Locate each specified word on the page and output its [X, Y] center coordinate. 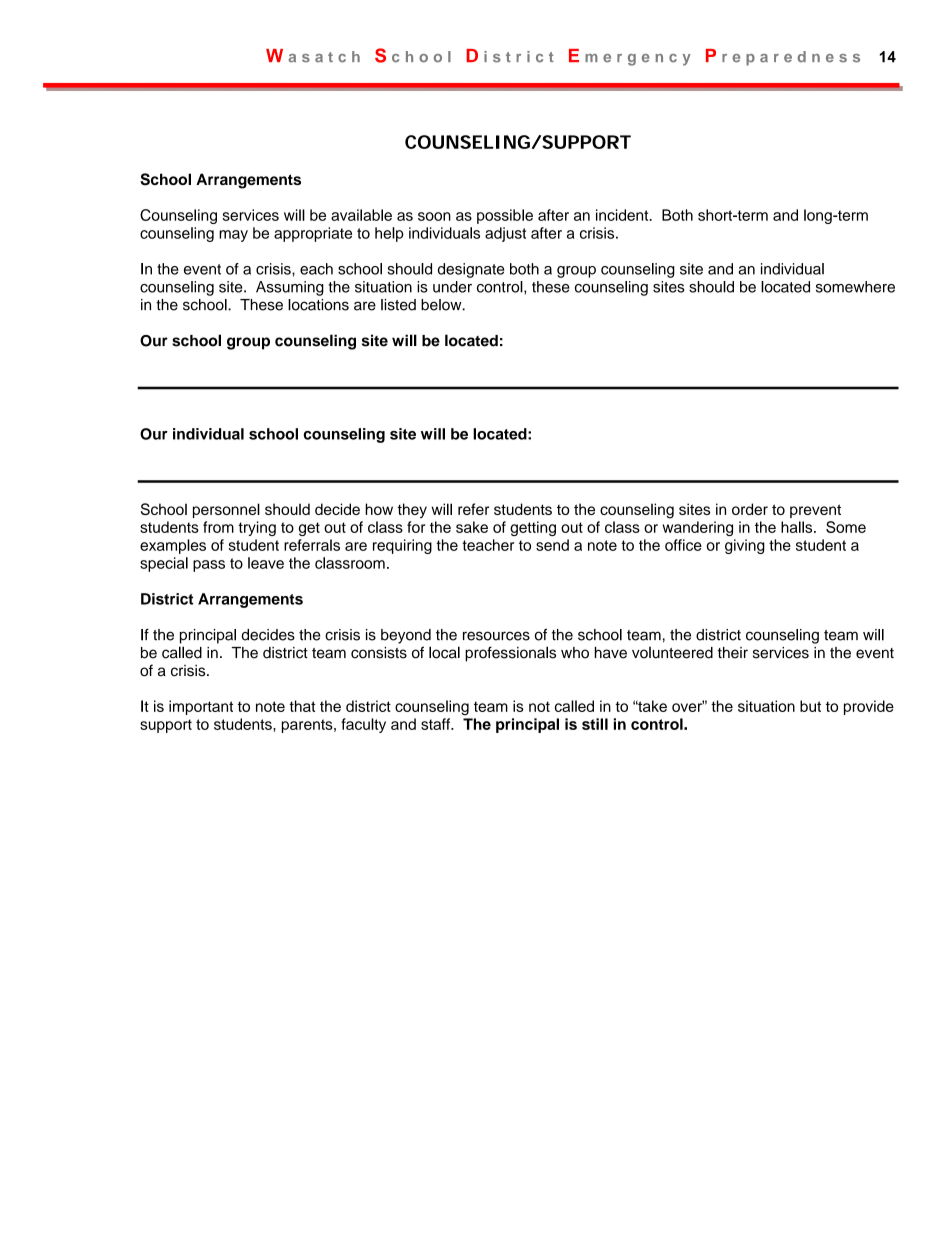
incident [623, 215]
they [412, 510]
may [233, 236]
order [750, 509]
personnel [226, 510]
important [201, 707]
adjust [505, 234]
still [595, 724]
